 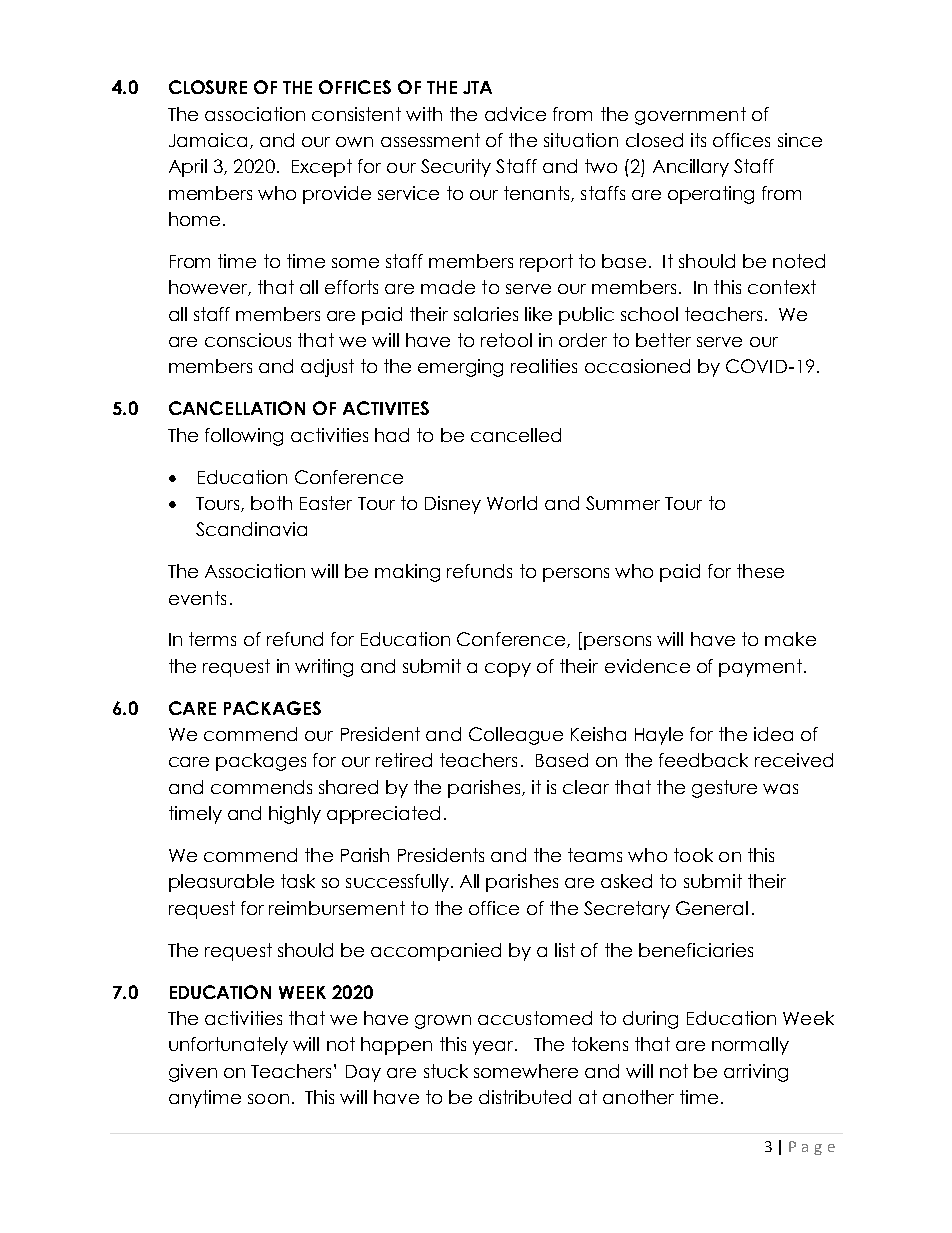 I want to click on teams, so click(x=595, y=855).
